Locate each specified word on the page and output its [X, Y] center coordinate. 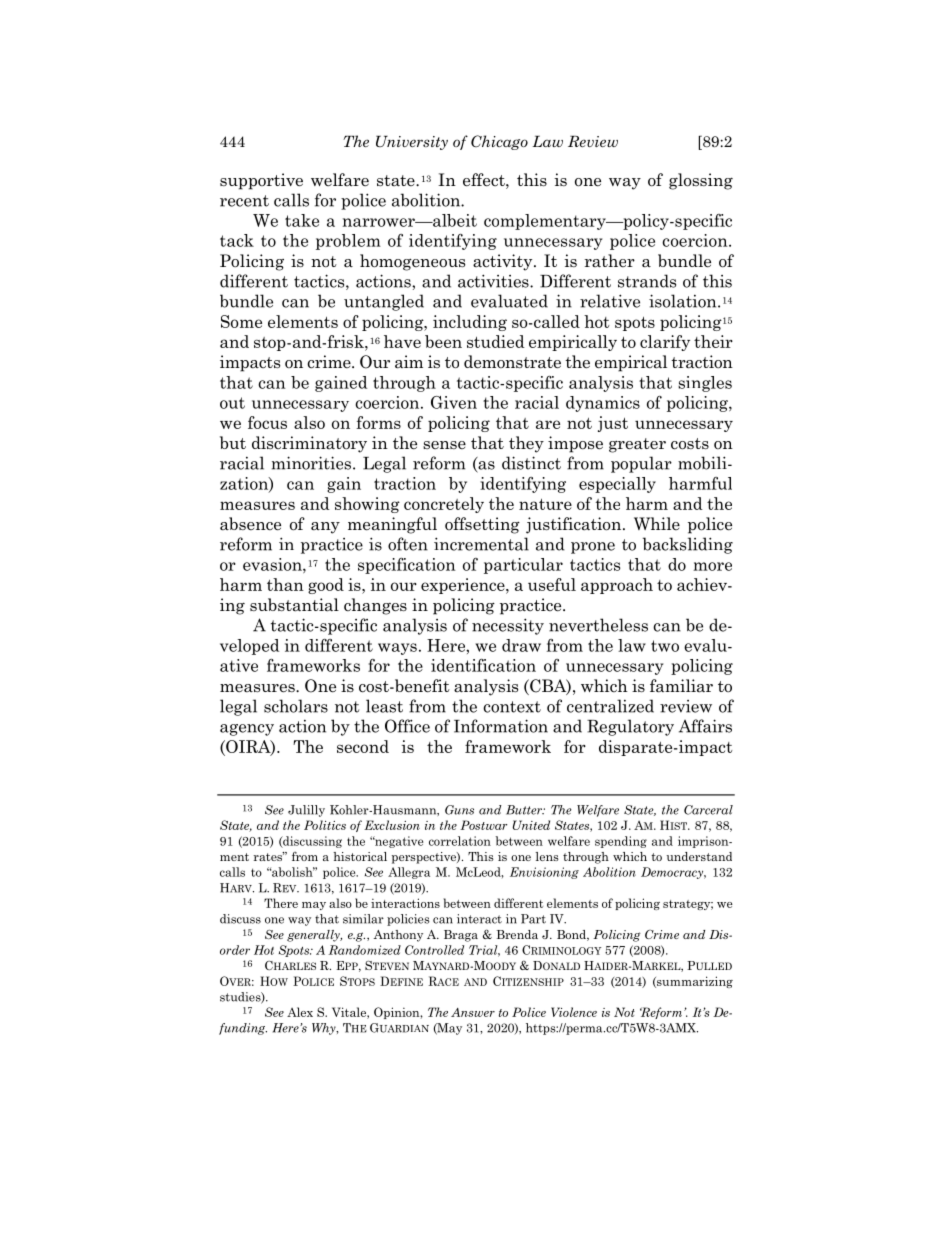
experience [464, 586]
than [285, 584]
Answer [473, 1012]
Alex [300, 1012]
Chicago [499, 142]
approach [617, 586]
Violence [574, 1012]
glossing [701, 181]
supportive [261, 181]
